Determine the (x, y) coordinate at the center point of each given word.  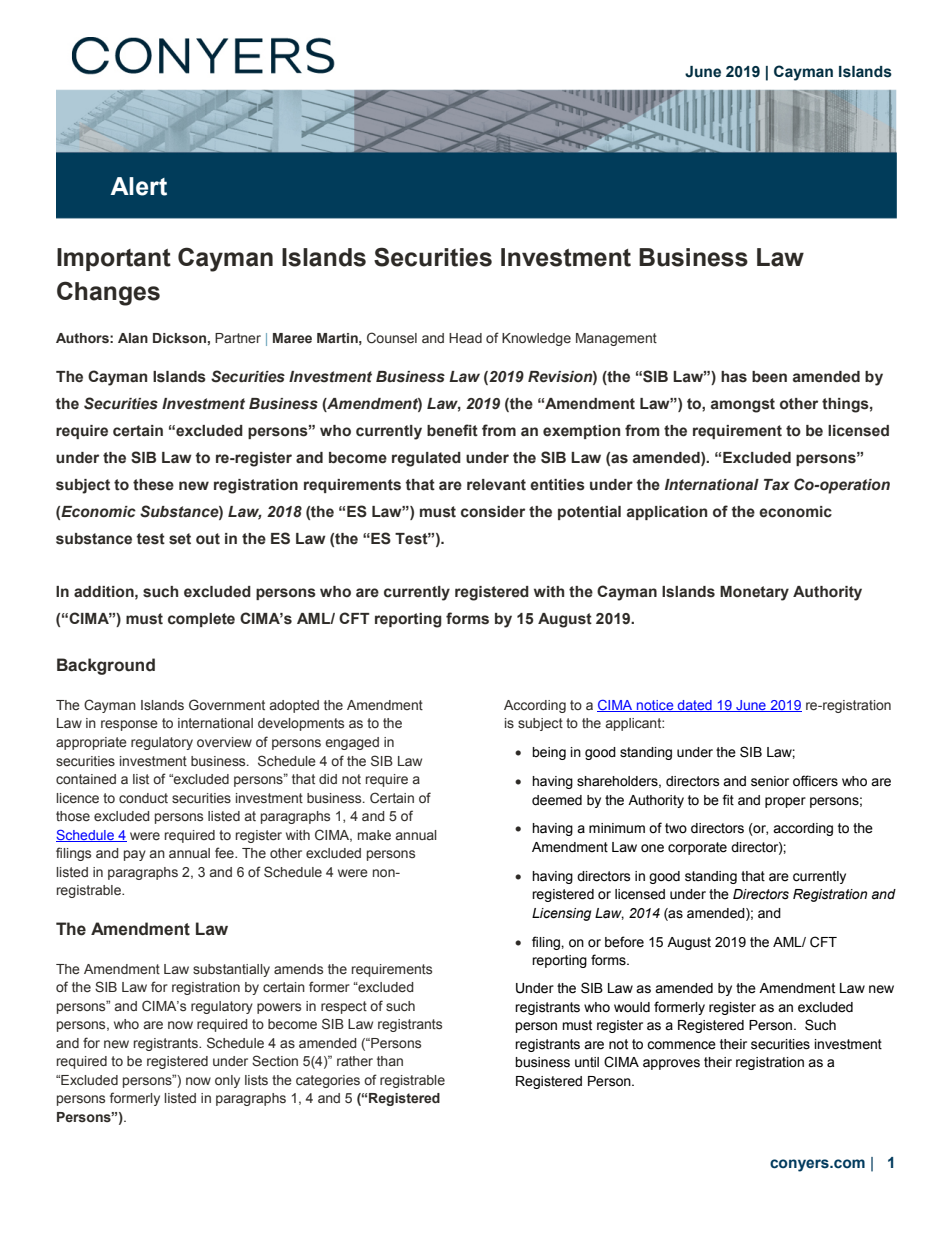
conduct (143, 798)
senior (770, 781)
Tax (777, 485)
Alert (138, 186)
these (153, 485)
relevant (496, 485)
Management (616, 339)
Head (465, 338)
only (227, 1081)
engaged (352, 743)
